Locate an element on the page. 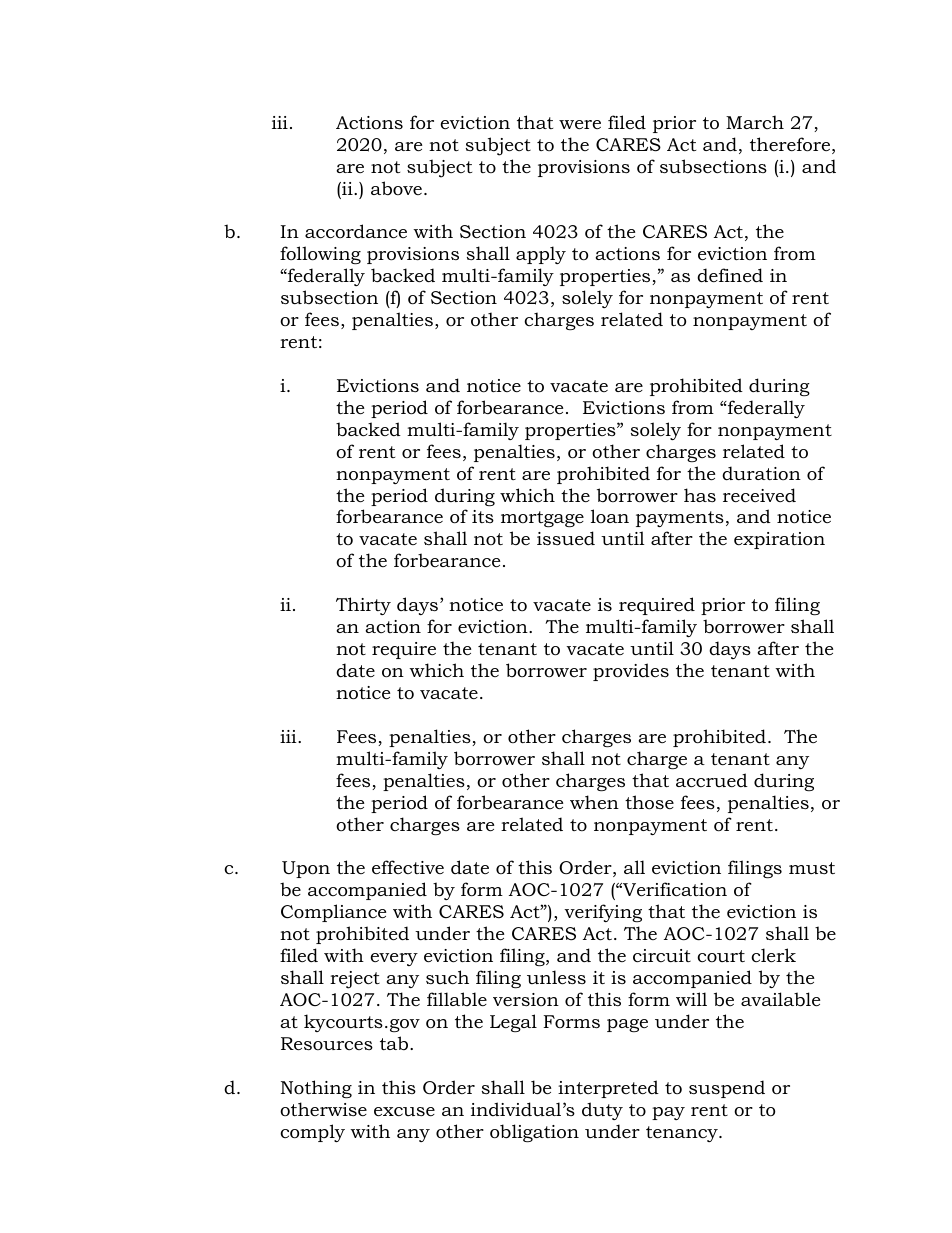 The image size is (952, 1233). above is located at coordinates (398, 188).
